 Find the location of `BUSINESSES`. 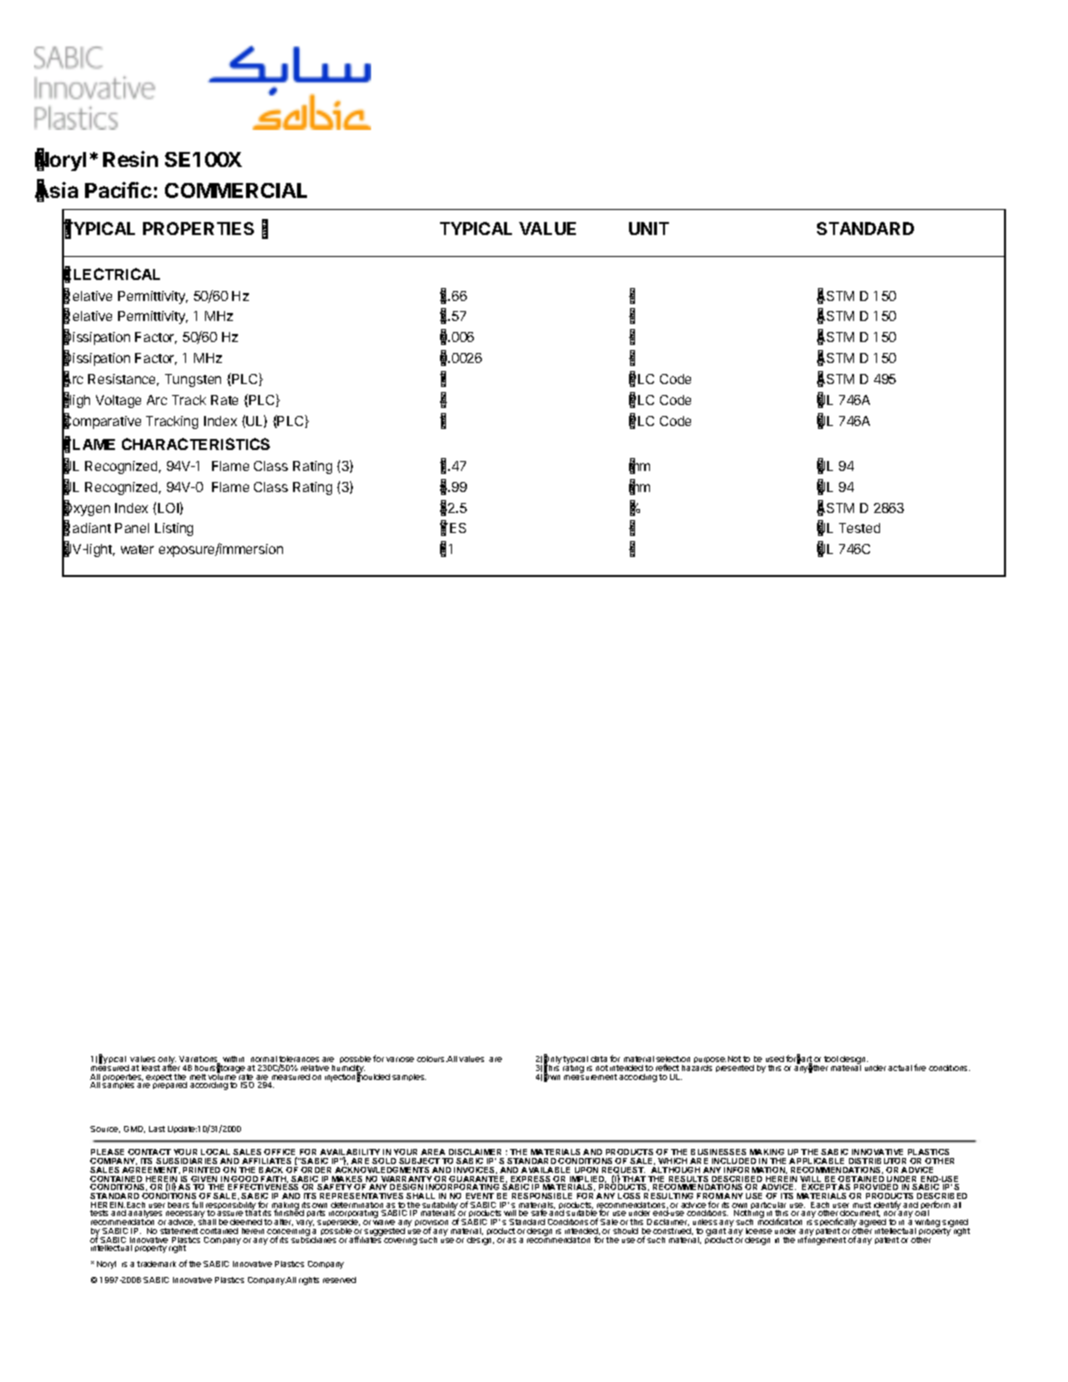

BUSINESSES is located at coordinates (718, 1152).
